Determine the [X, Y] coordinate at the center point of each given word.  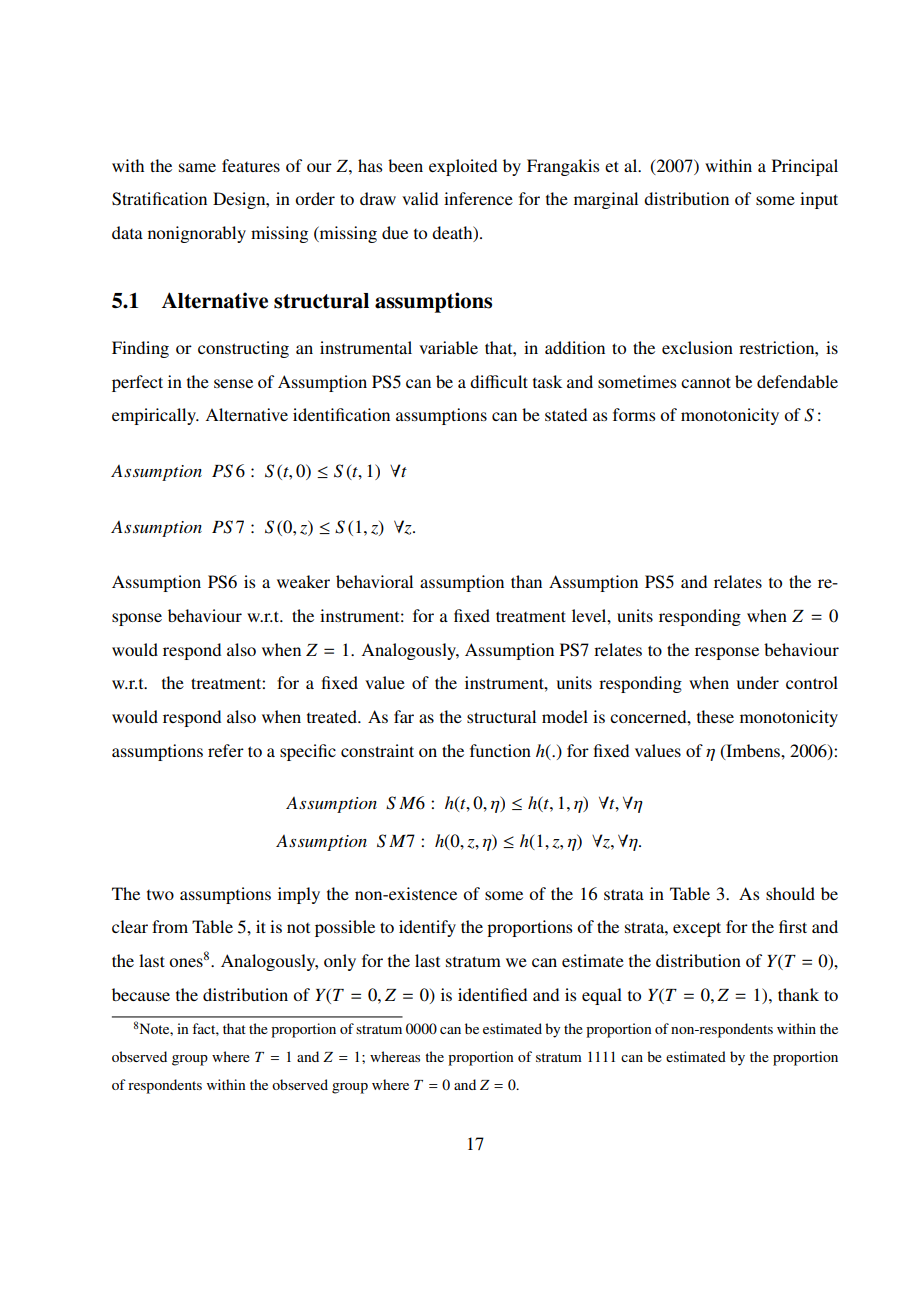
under [758, 682]
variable [448, 347]
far [404, 716]
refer [226, 750]
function [500, 750]
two [160, 895]
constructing [243, 349]
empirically [155, 416]
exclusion [697, 347]
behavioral [374, 581]
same [197, 167]
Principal [805, 167]
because [141, 994]
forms [634, 414]
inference [478, 198]
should [790, 893]
